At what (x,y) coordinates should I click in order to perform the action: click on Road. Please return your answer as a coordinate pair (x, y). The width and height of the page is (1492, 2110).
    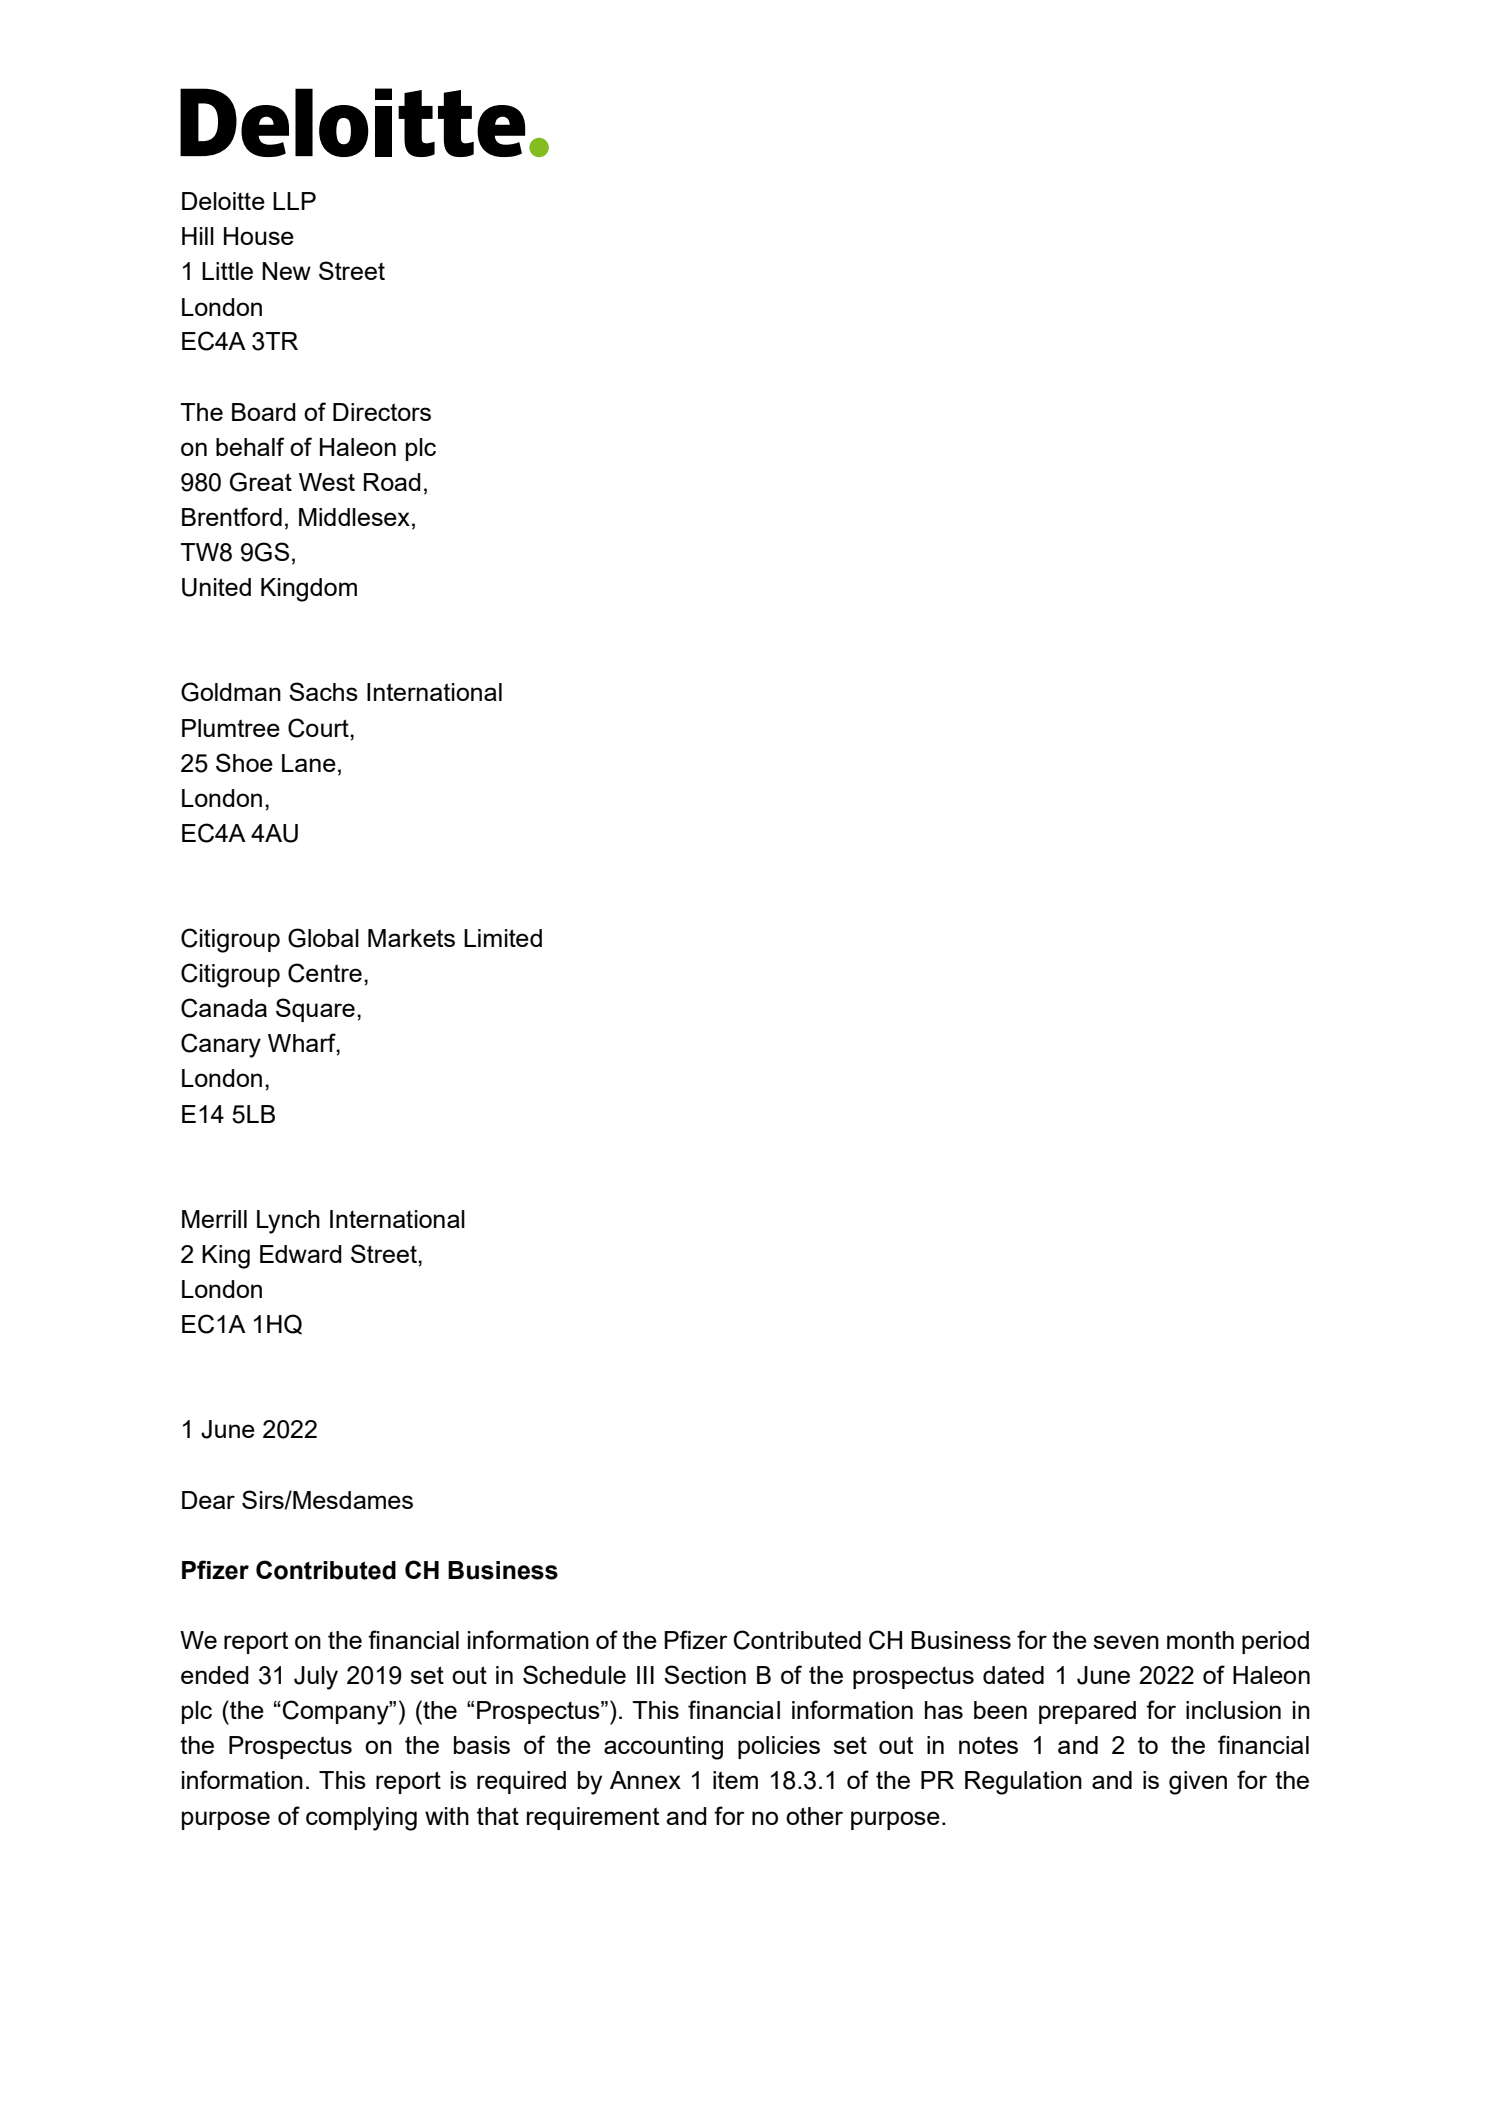
    Looking at the image, I should click on (392, 482).
